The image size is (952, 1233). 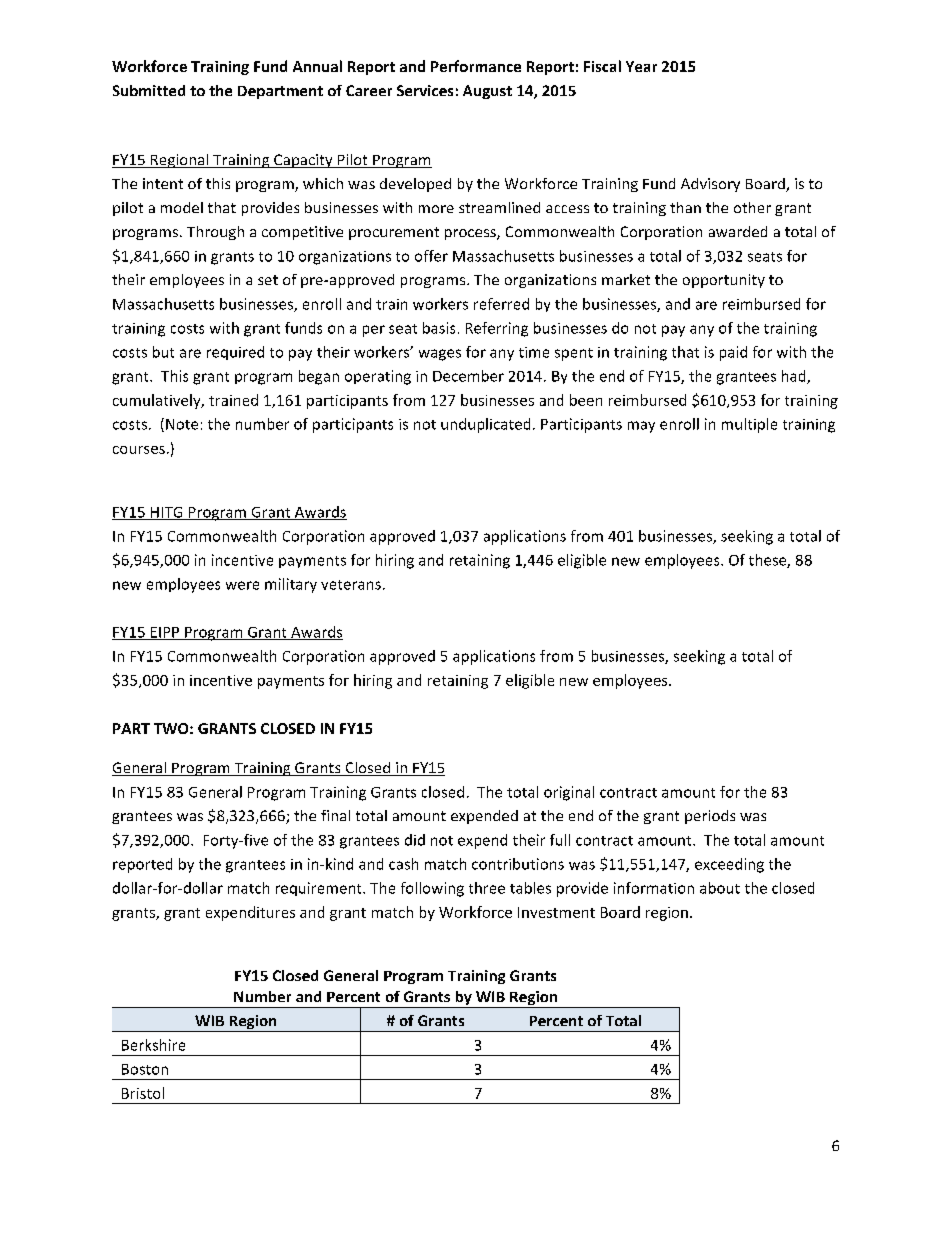 What do you see at coordinates (641, 66) in the document?
I see `Year` at bounding box center [641, 66].
